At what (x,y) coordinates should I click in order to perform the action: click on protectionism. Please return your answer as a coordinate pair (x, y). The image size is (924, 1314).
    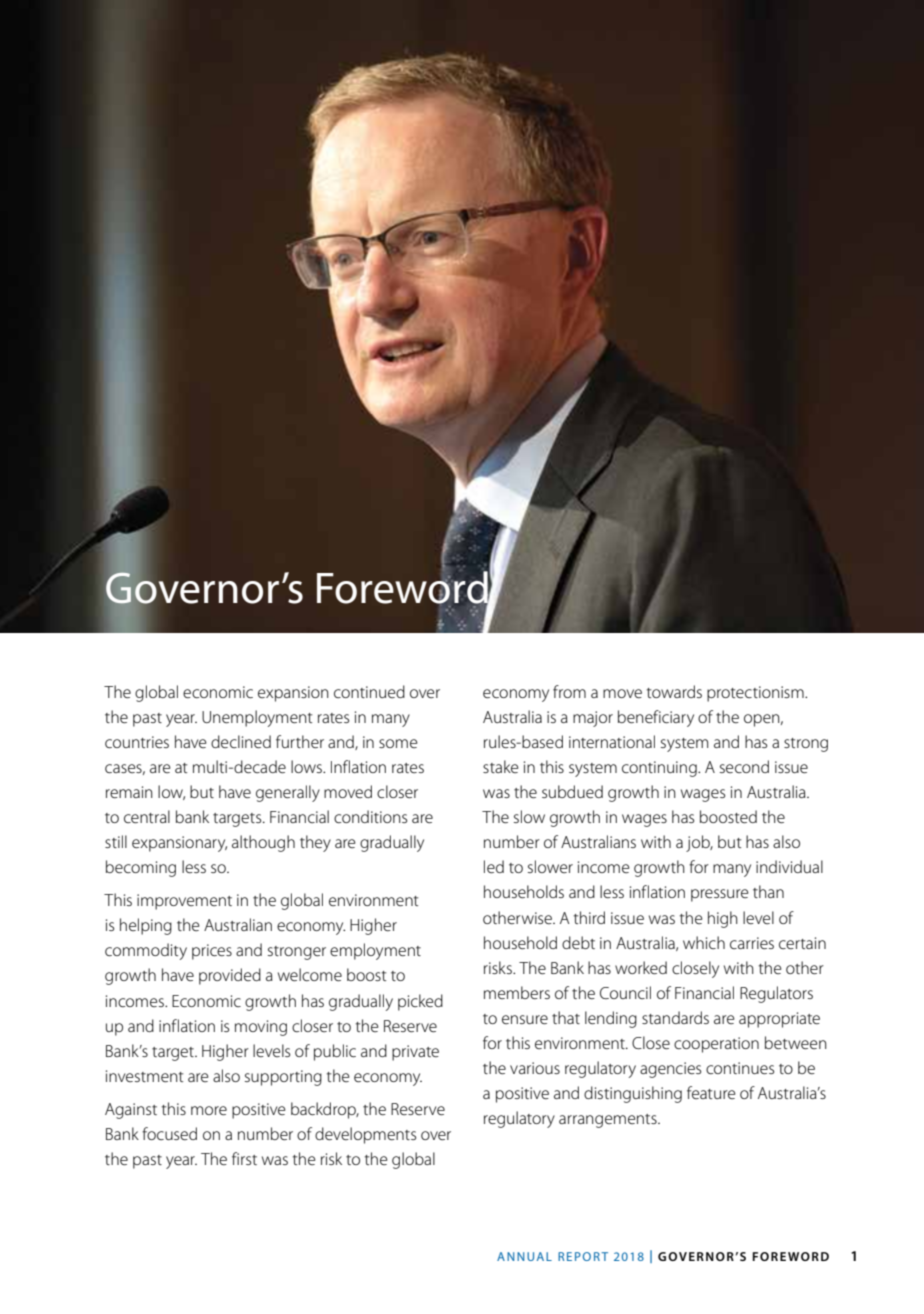
    Looking at the image, I should click on (756, 694).
